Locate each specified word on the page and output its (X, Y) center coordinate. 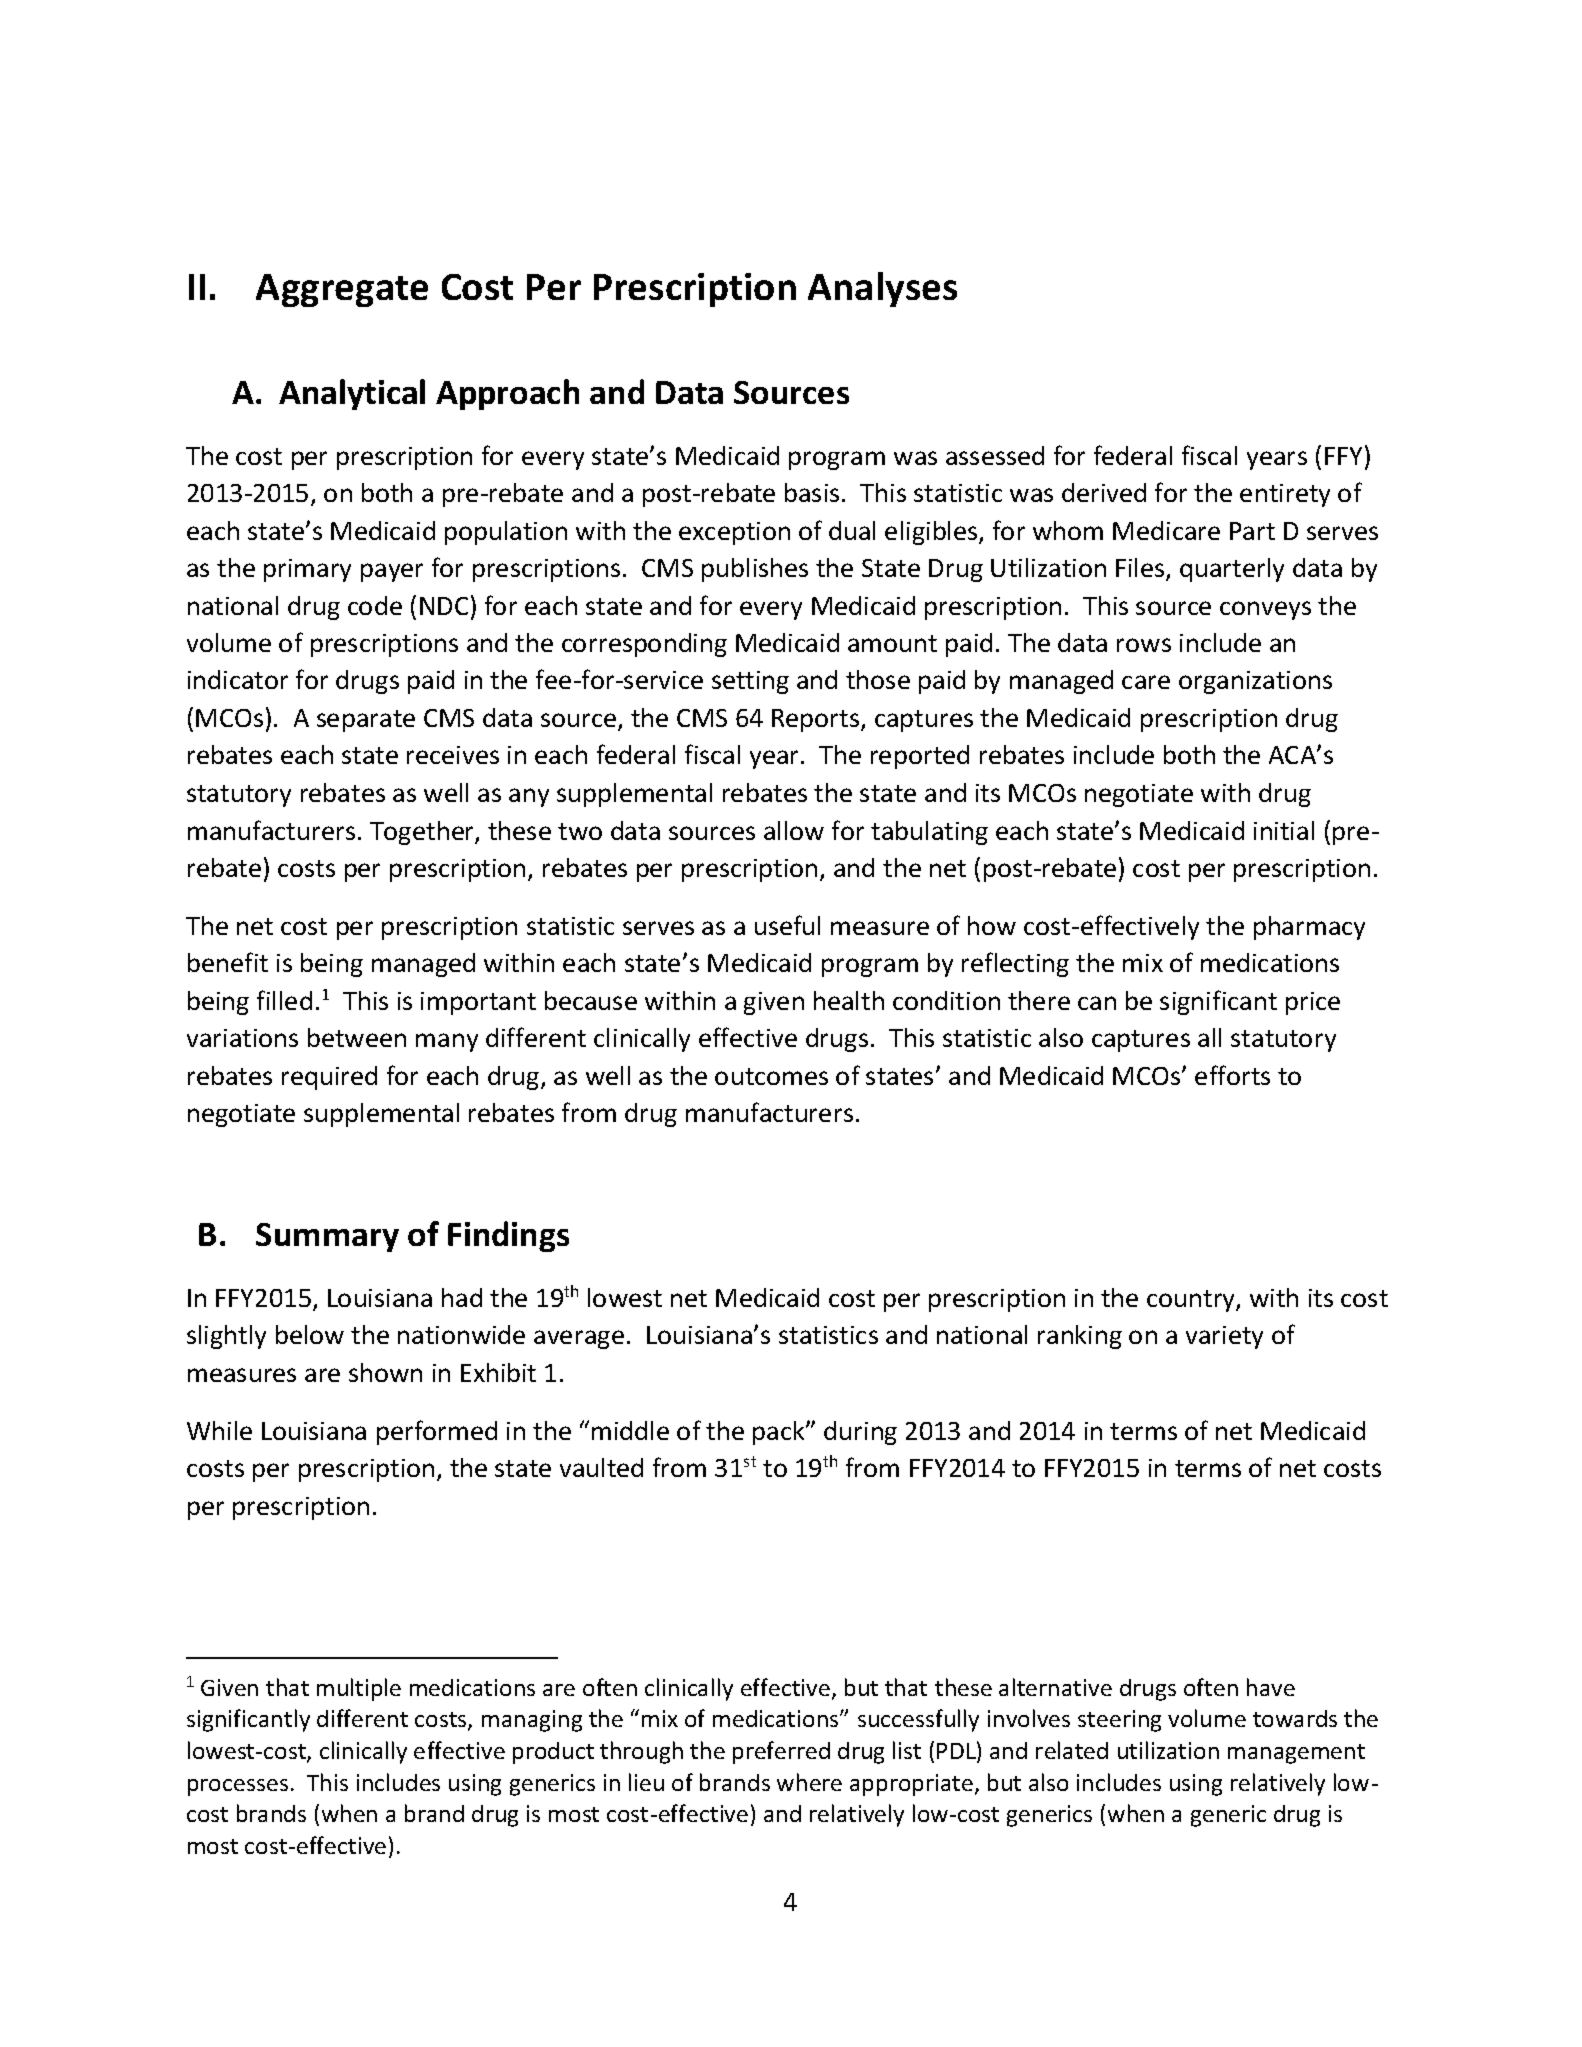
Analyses (882, 289)
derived (1104, 492)
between (357, 1037)
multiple (359, 1689)
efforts (1232, 1075)
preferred (781, 1752)
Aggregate (342, 290)
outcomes (771, 1076)
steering (1119, 1721)
